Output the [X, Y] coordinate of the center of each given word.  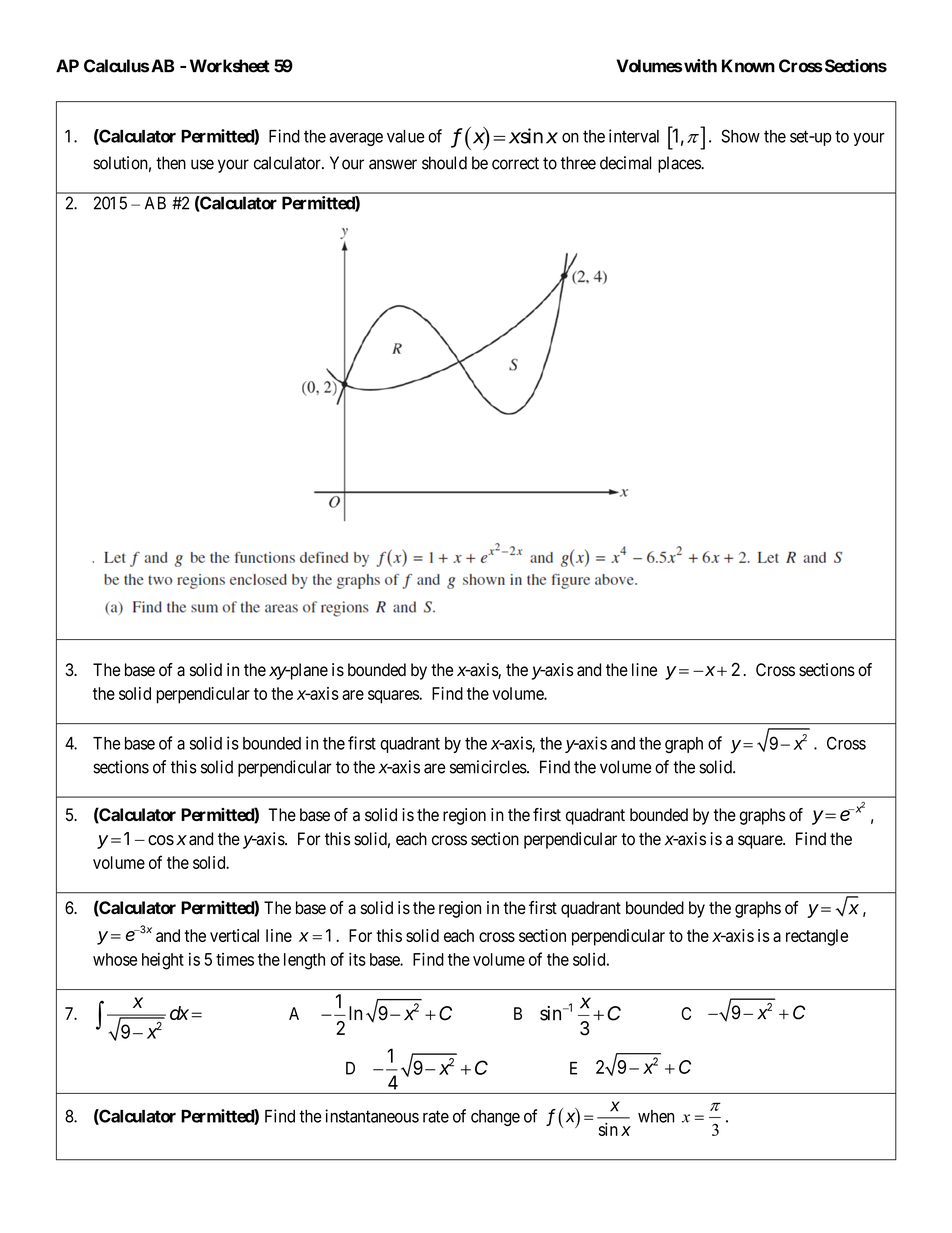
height [163, 961]
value [406, 136]
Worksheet [230, 66]
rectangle [817, 937]
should [444, 163]
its [357, 959]
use [202, 164]
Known [748, 66]
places [680, 164]
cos [161, 840]
